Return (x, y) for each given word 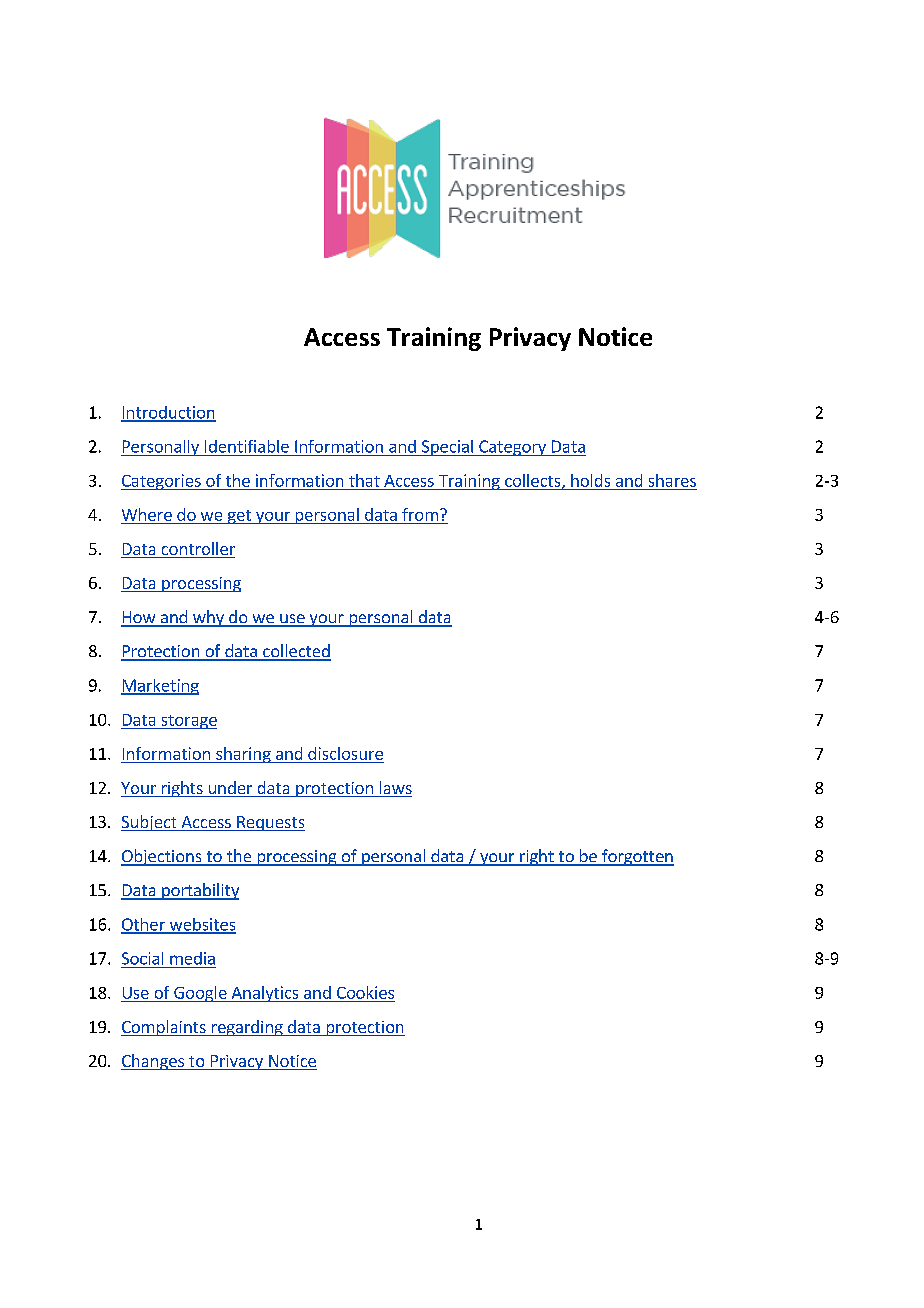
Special (447, 448)
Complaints (164, 1028)
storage (188, 722)
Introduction (168, 413)
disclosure (345, 753)
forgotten (637, 857)
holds (590, 480)
